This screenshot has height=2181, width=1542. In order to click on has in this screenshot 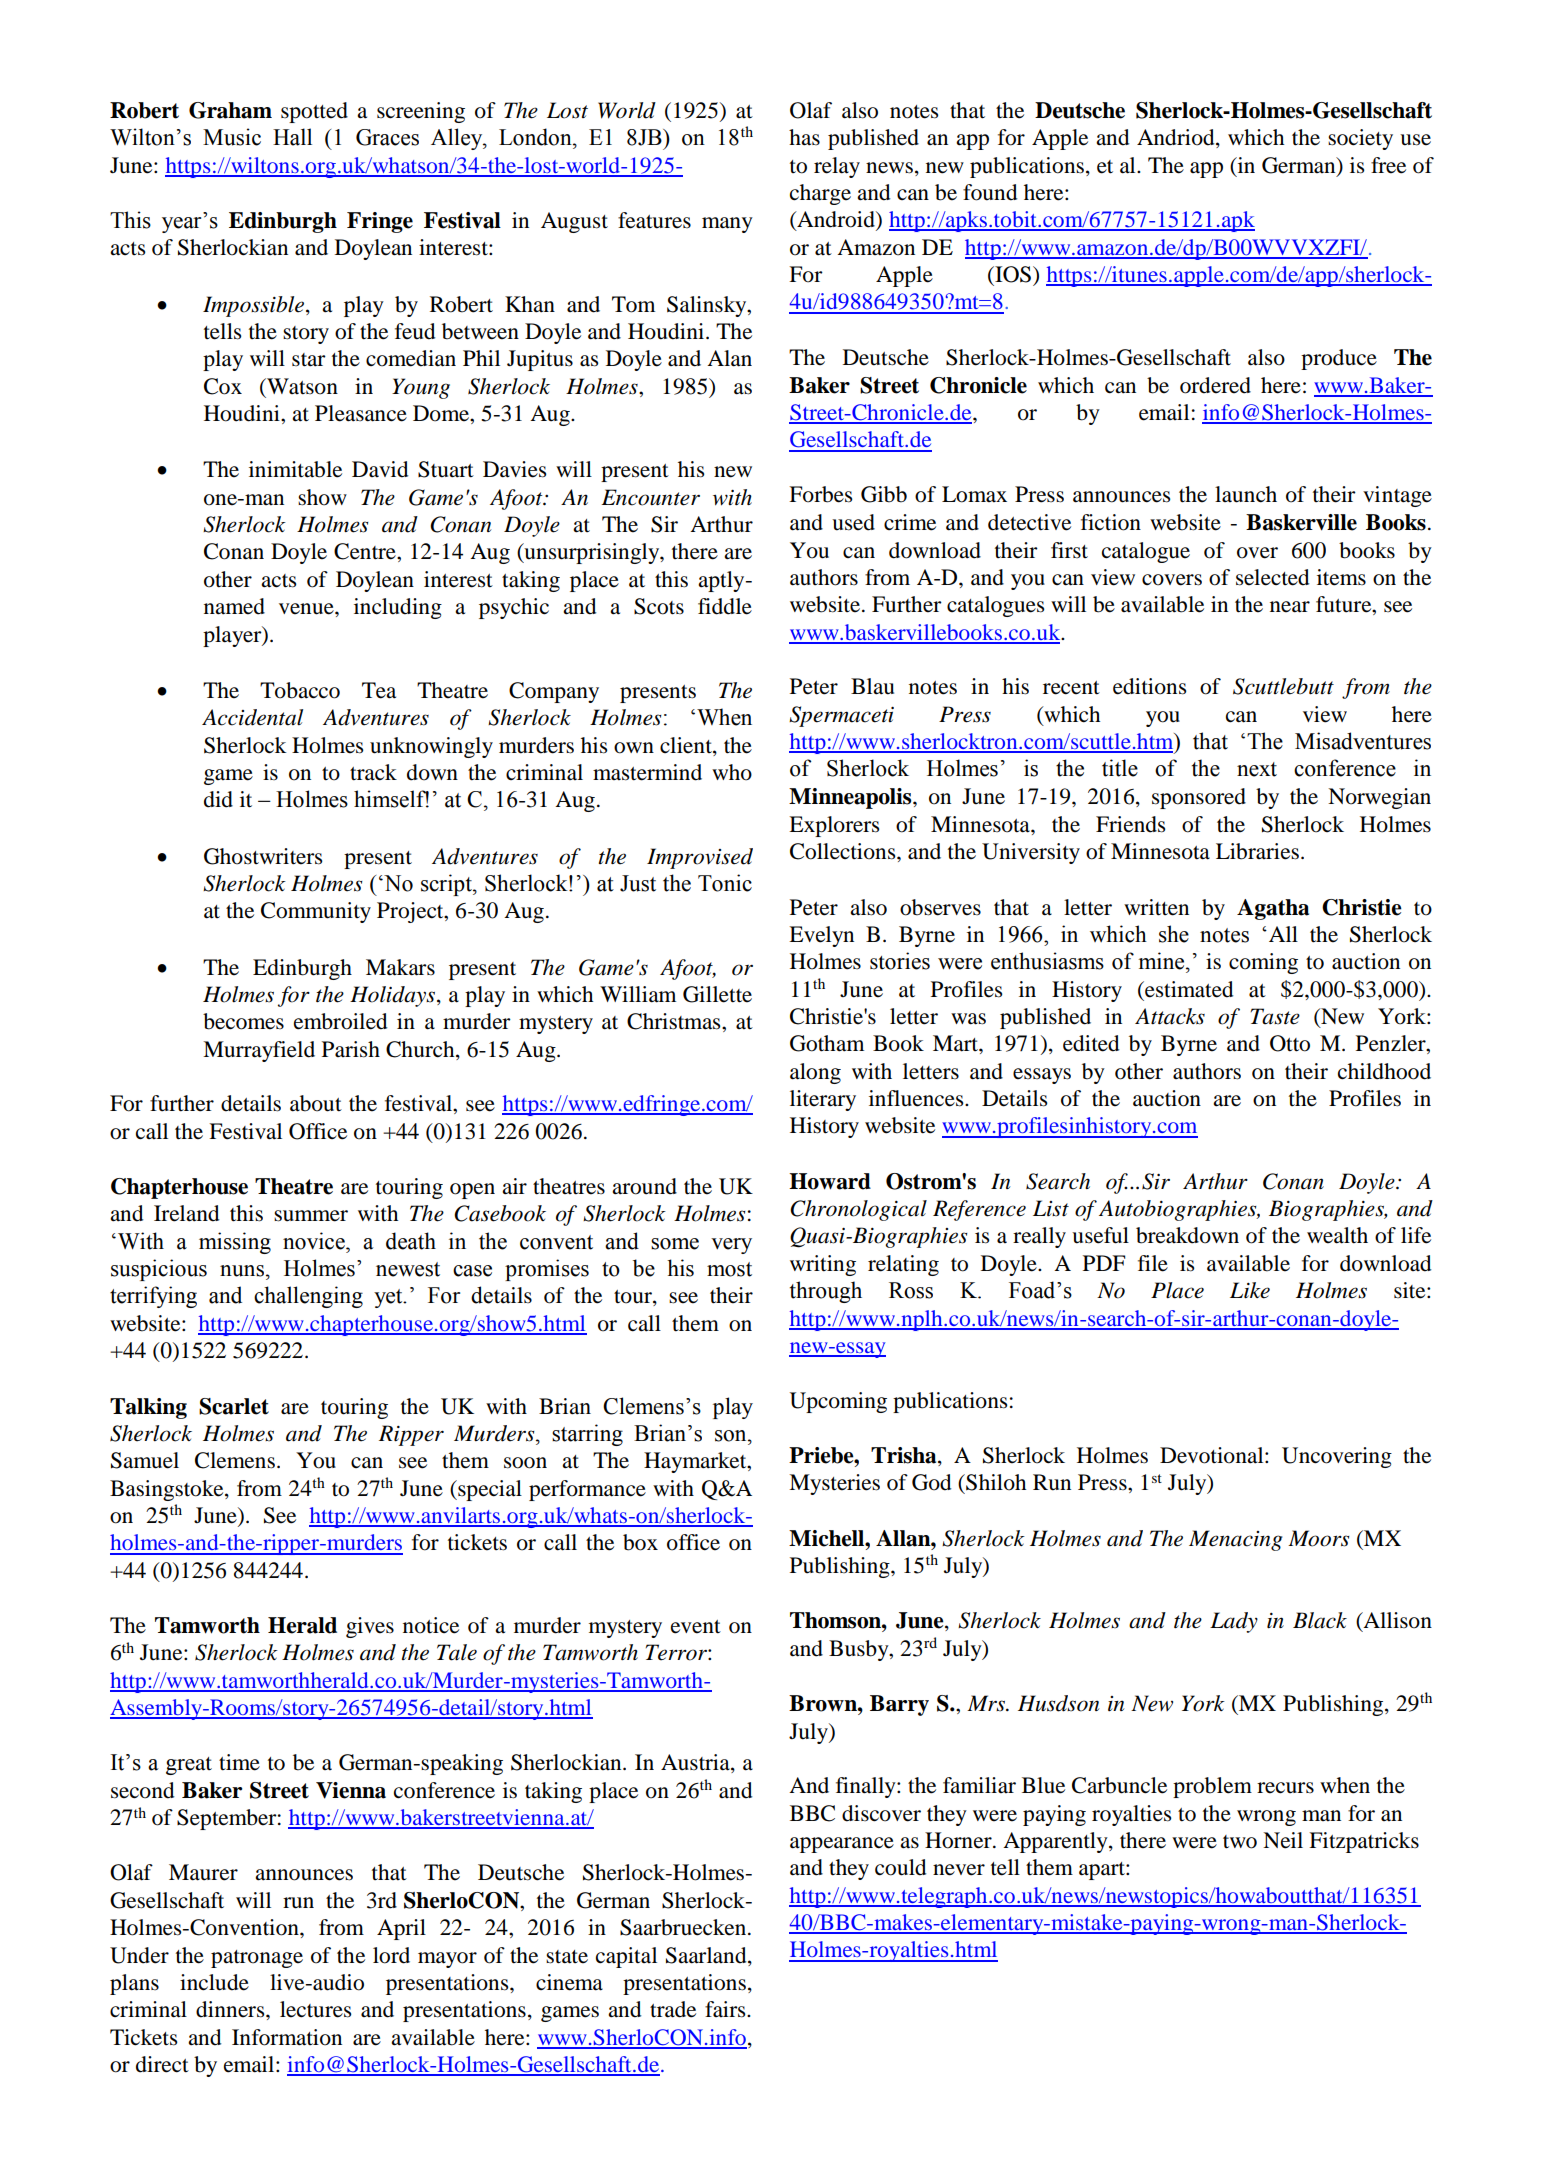, I will do `click(804, 137)`.
